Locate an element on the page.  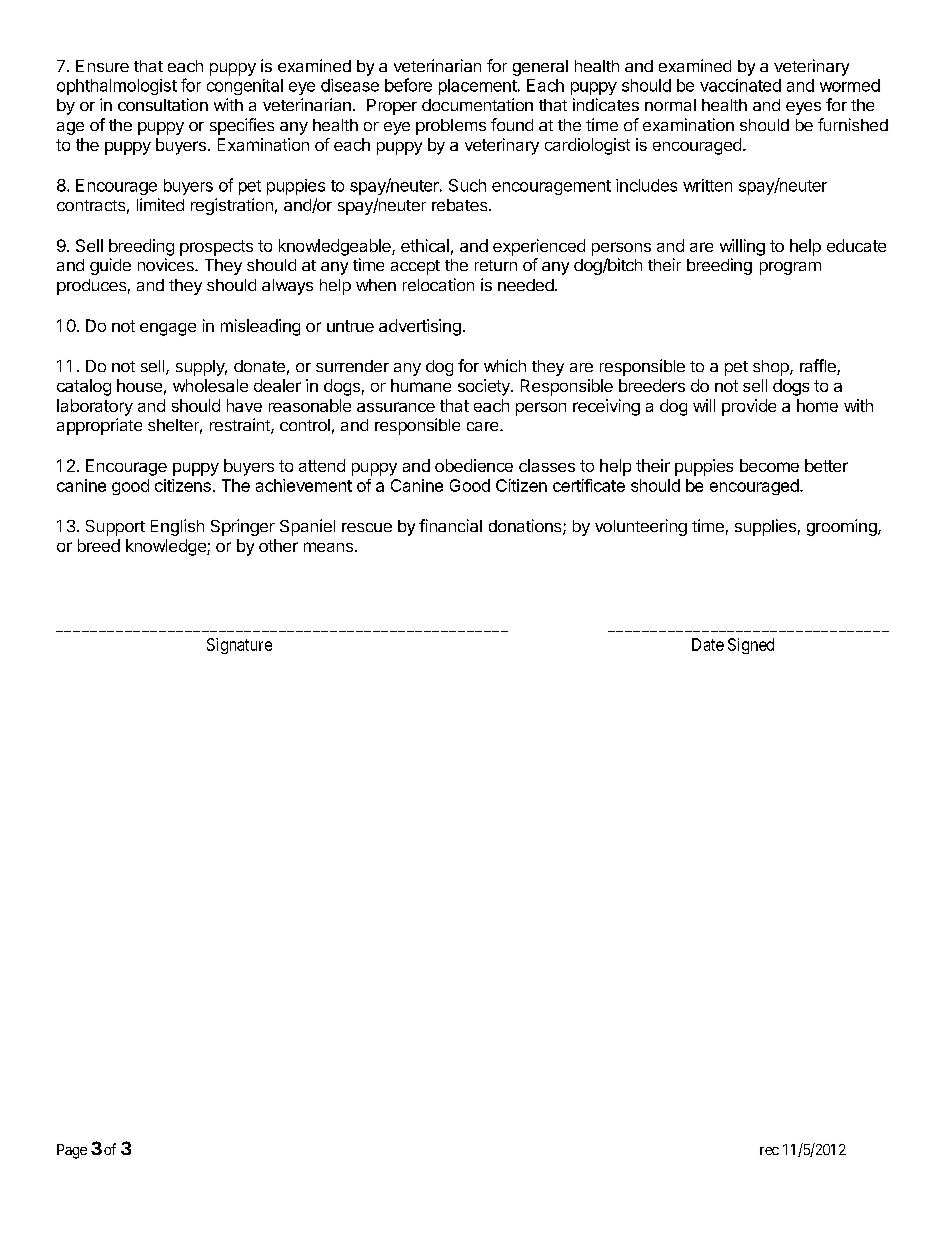
documentation is located at coordinates (477, 104).
